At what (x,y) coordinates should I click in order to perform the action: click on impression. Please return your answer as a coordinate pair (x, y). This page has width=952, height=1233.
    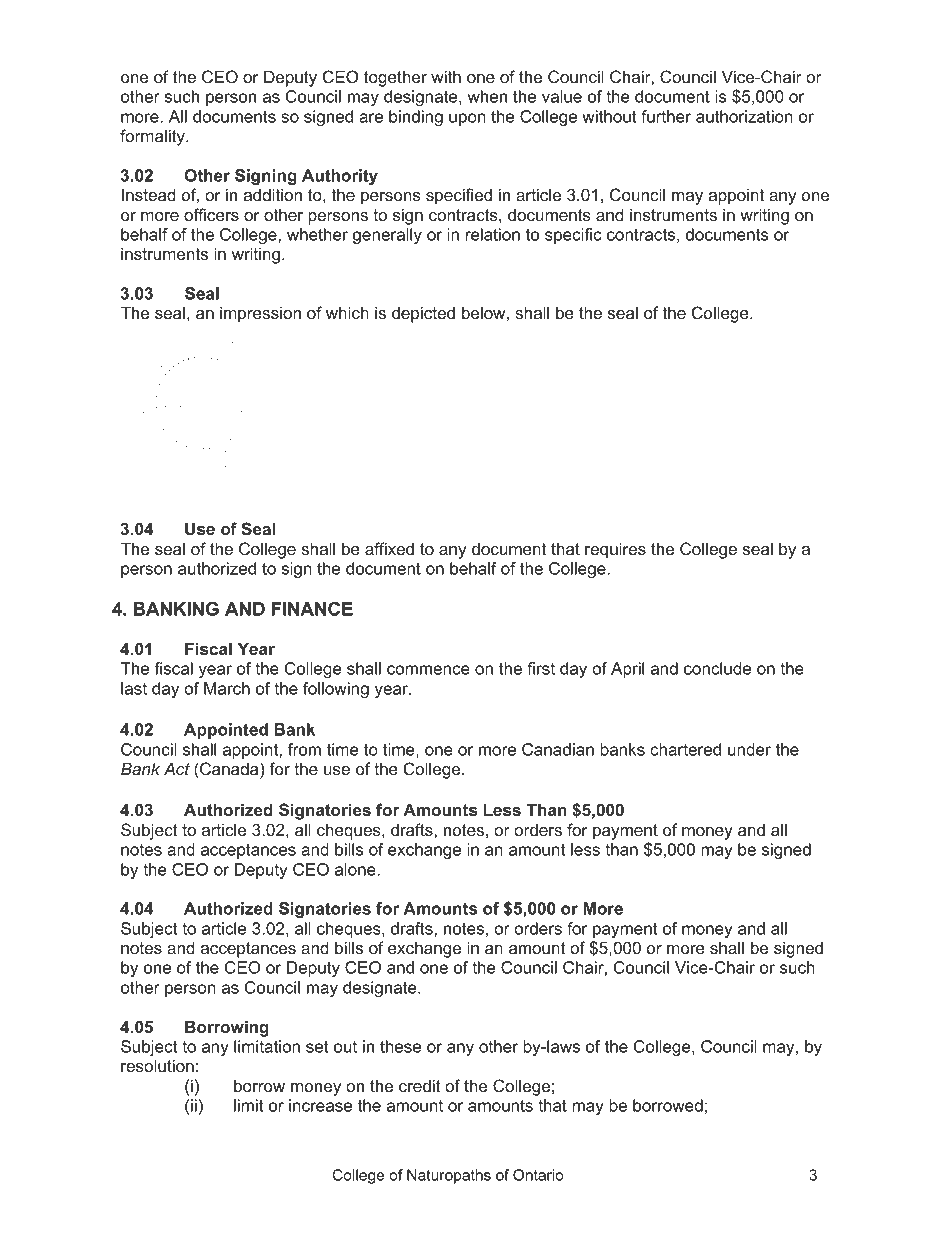
    Looking at the image, I should click on (260, 314).
